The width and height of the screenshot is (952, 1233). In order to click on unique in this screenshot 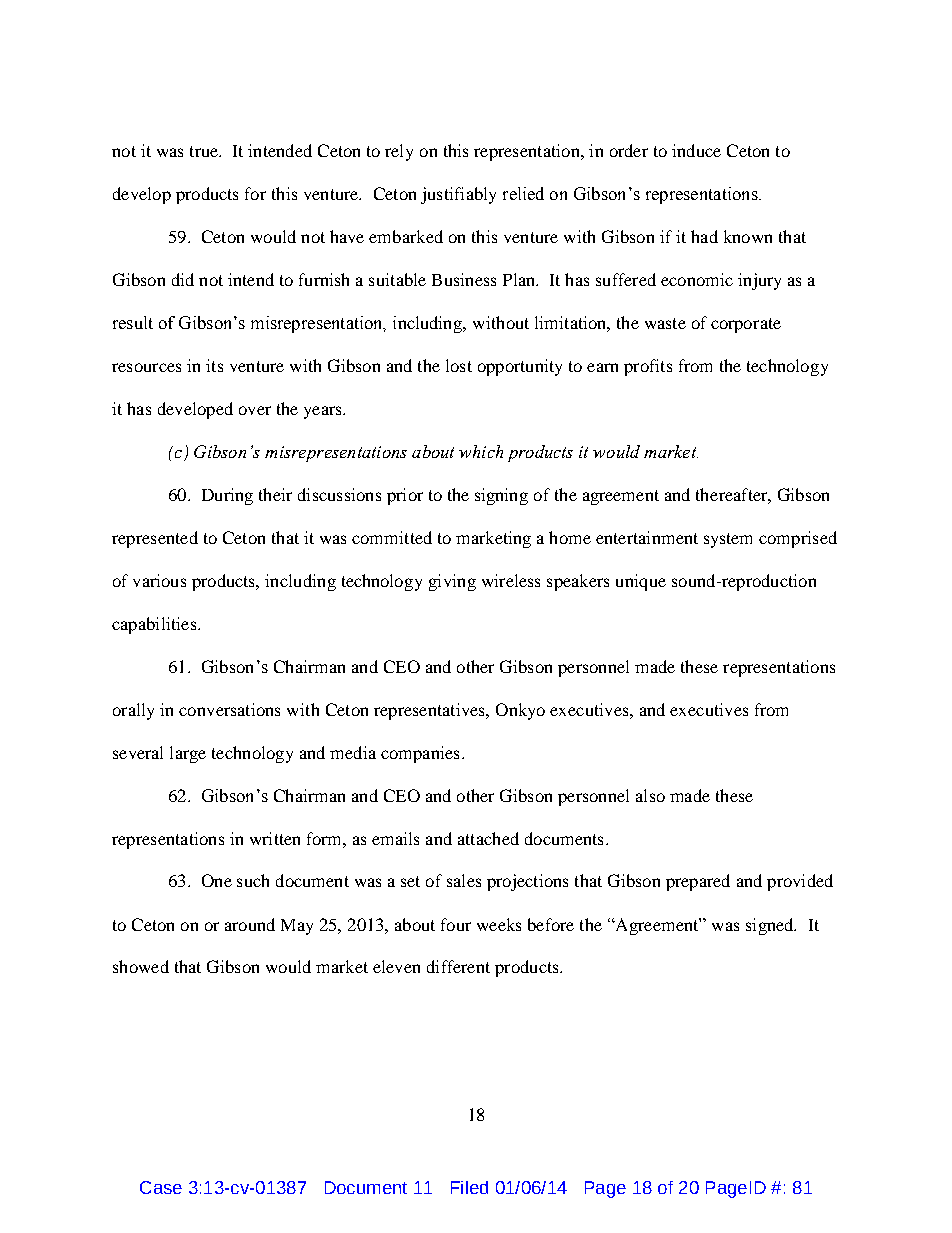, I will do `click(641, 582)`.
